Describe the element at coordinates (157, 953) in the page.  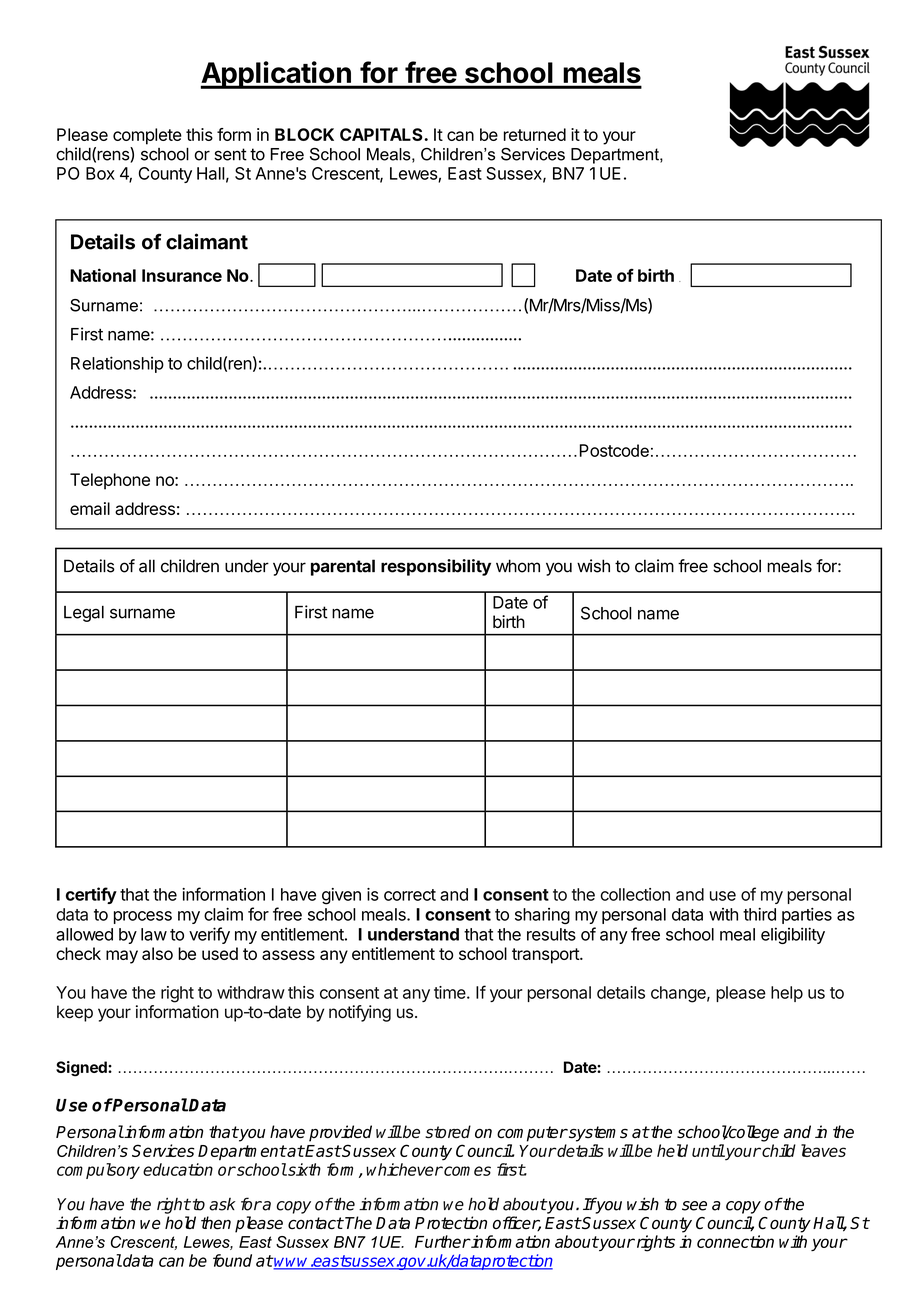
I see `also` at that location.
